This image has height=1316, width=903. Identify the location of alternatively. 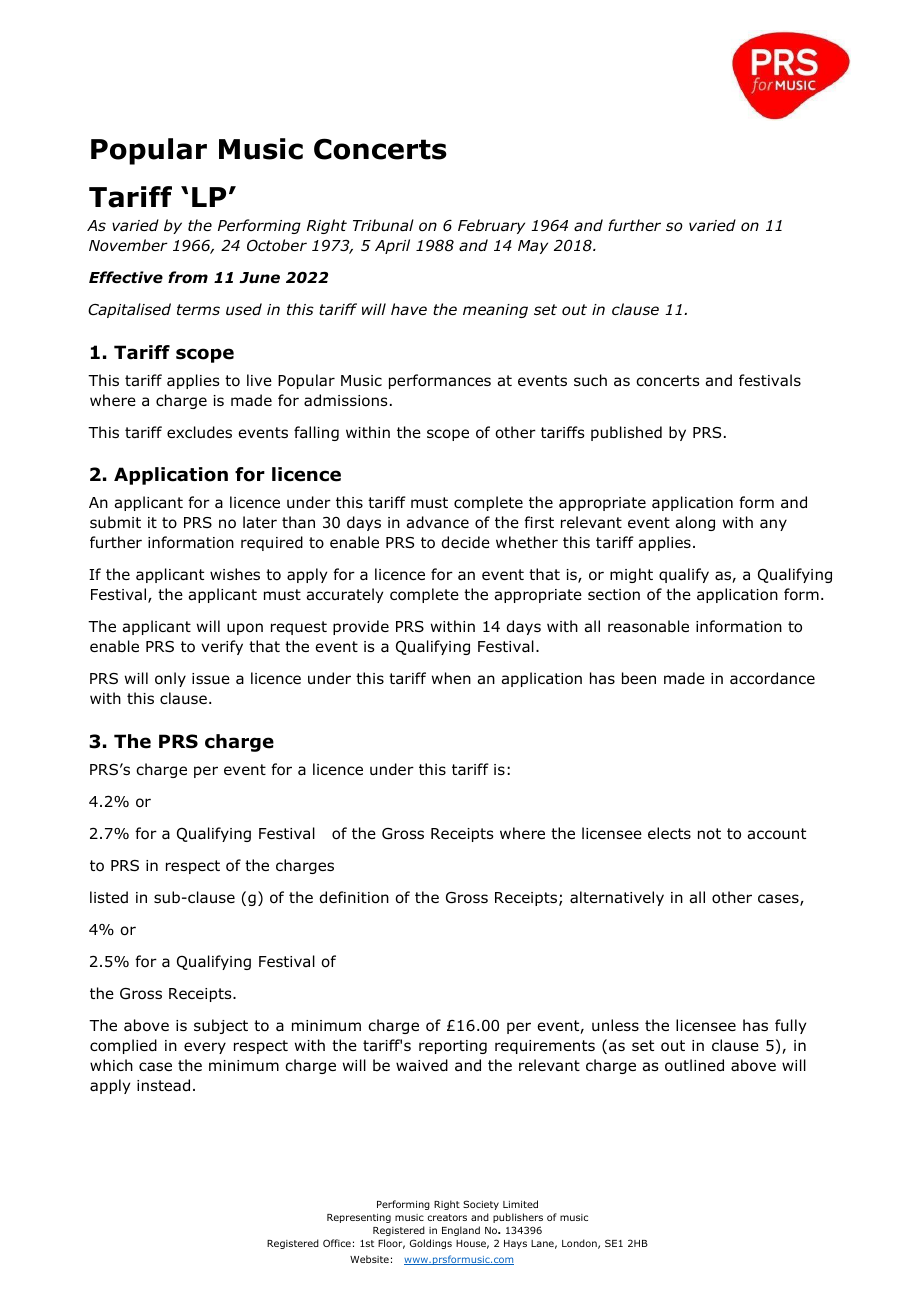
(617, 898).
